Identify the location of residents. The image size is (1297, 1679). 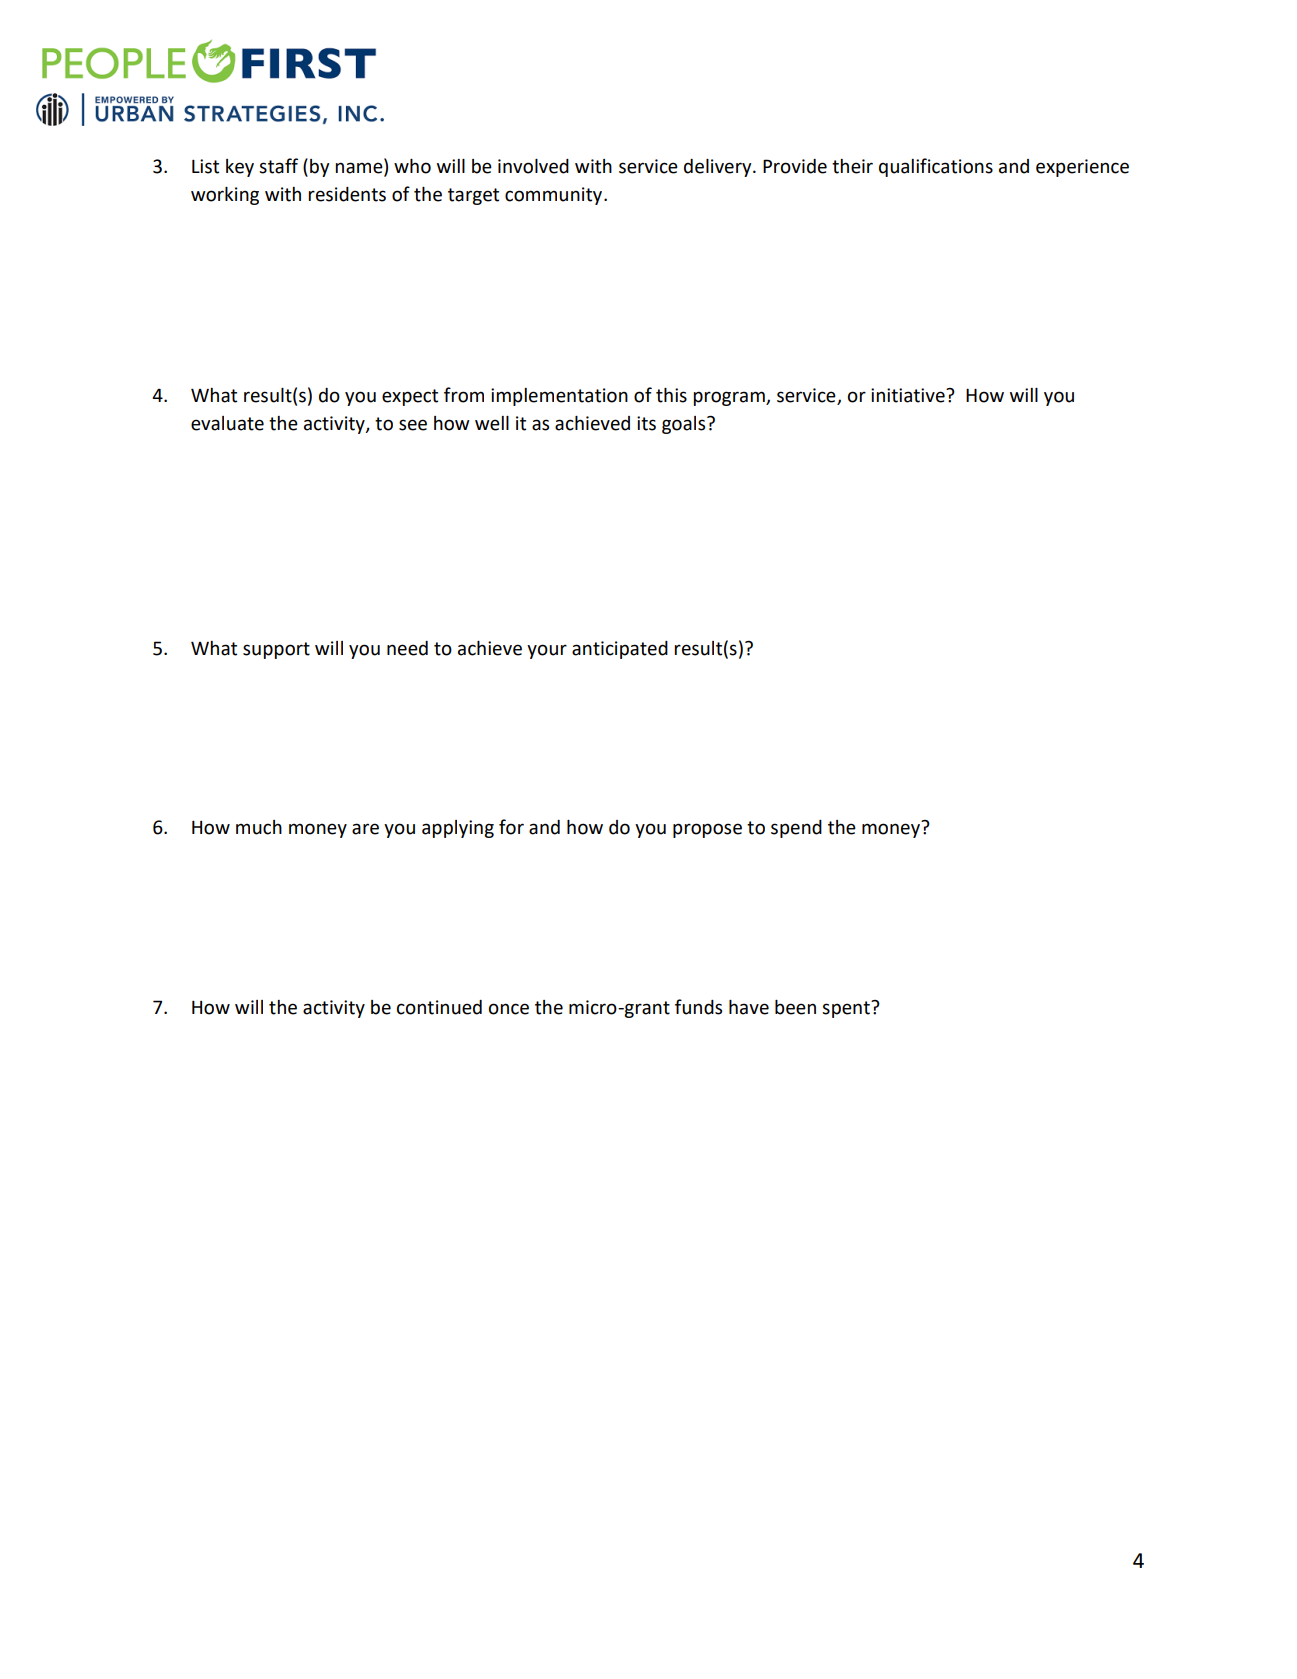
(347, 194).
